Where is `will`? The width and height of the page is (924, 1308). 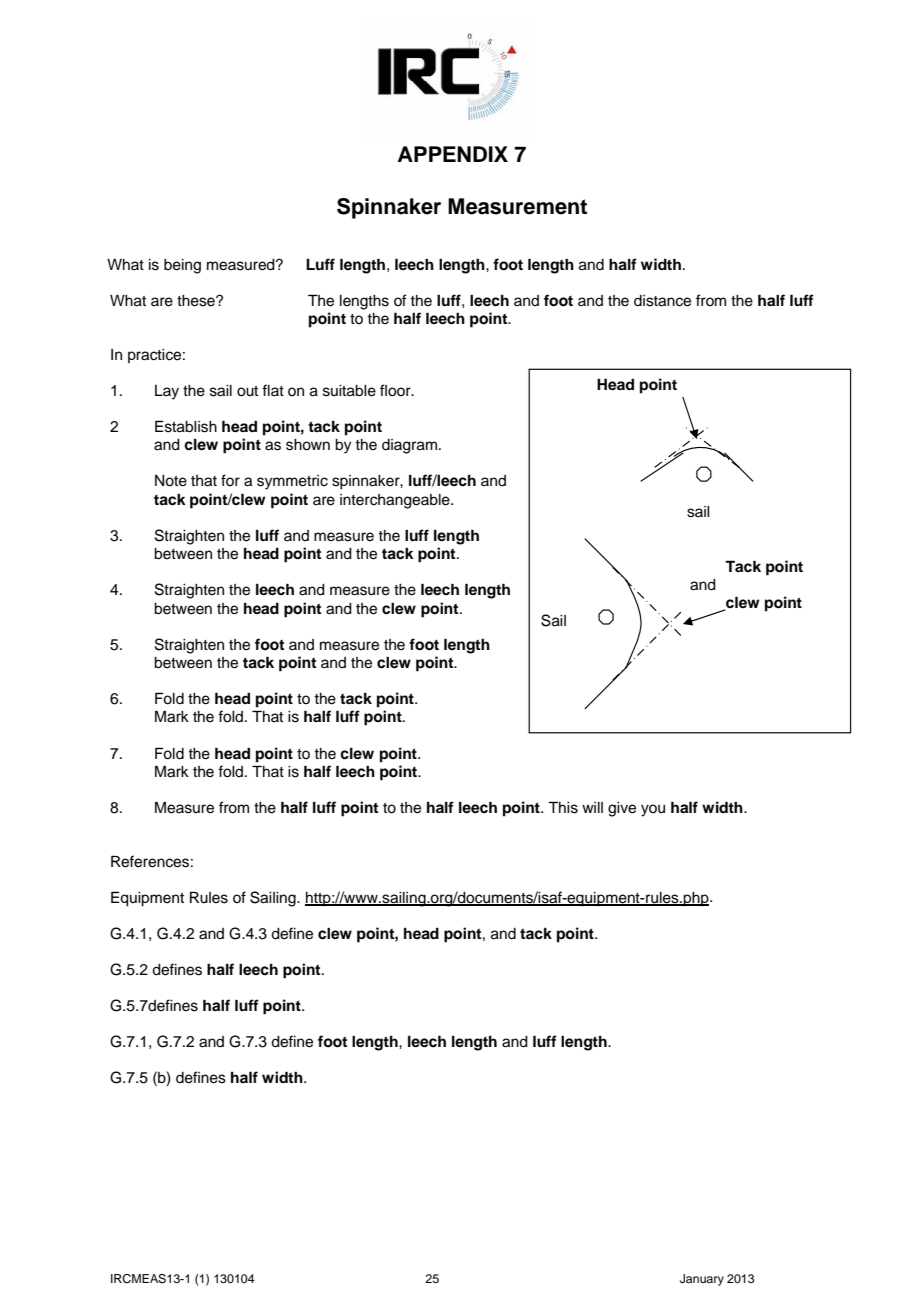 will is located at coordinates (592, 807).
